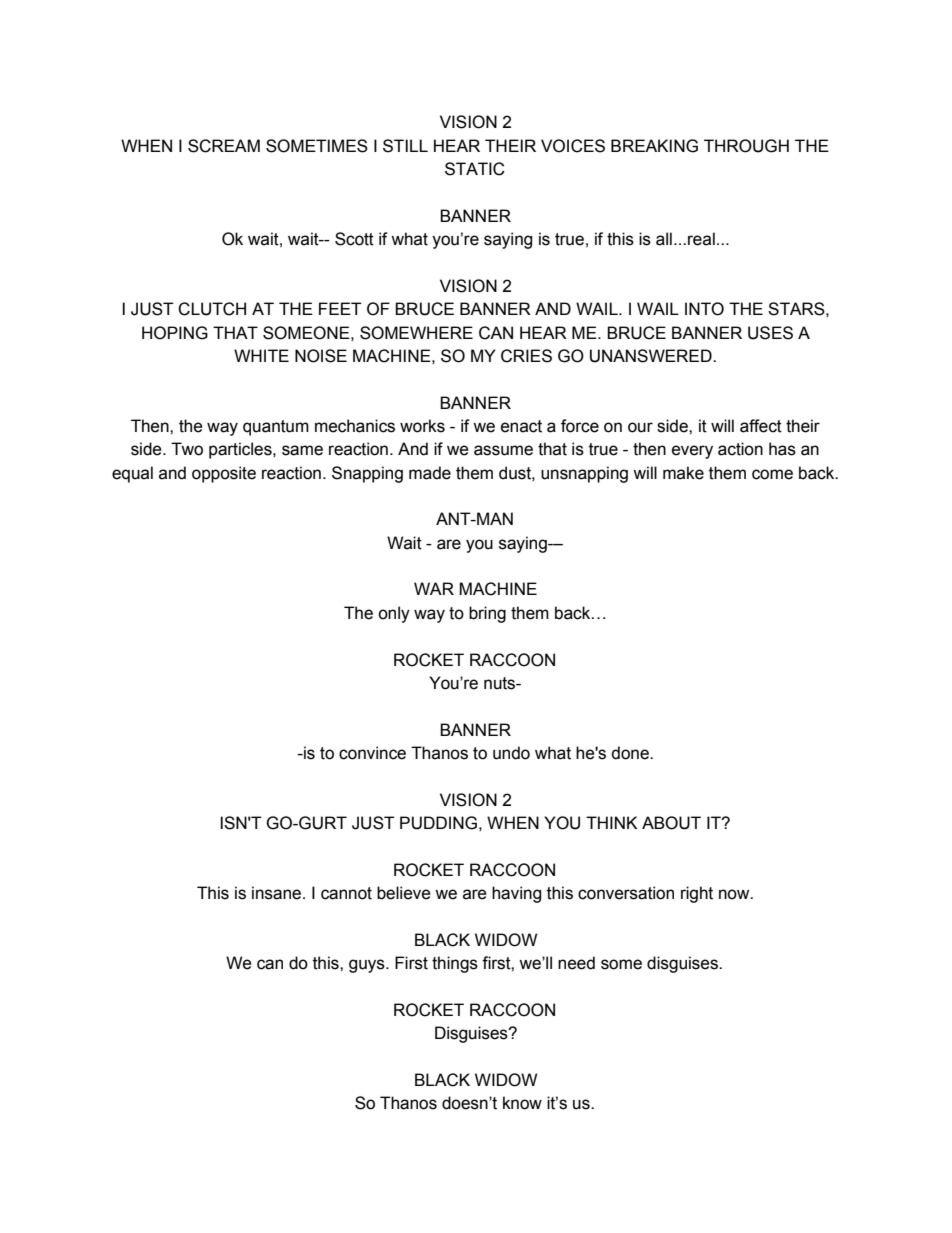 This screenshot has height=1233, width=952. I want to click on know, so click(522, 1103).
